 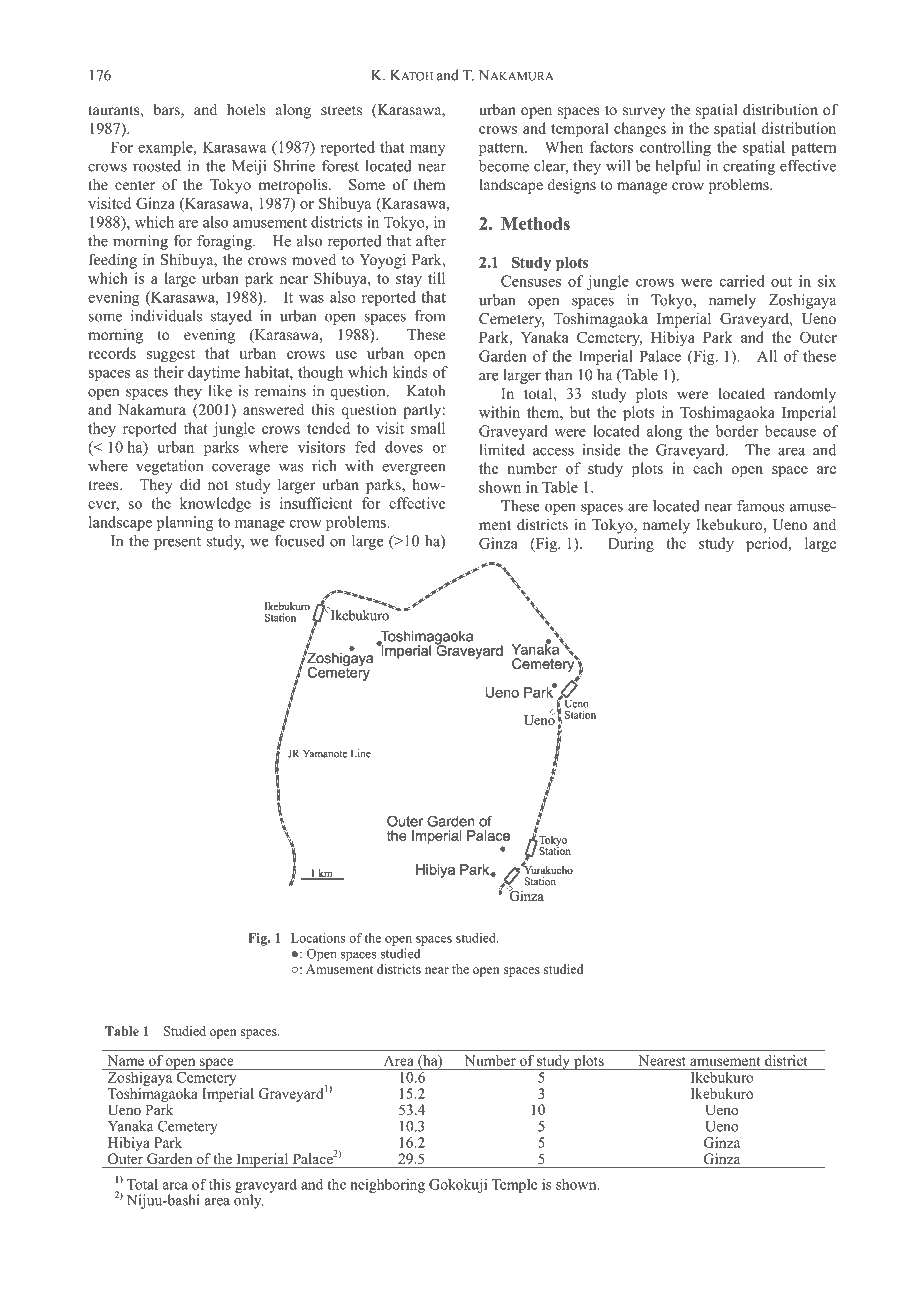 What do you see at coordinates (318, 938) in the image?
I see `Locations` at bounding box center [318, 938].
